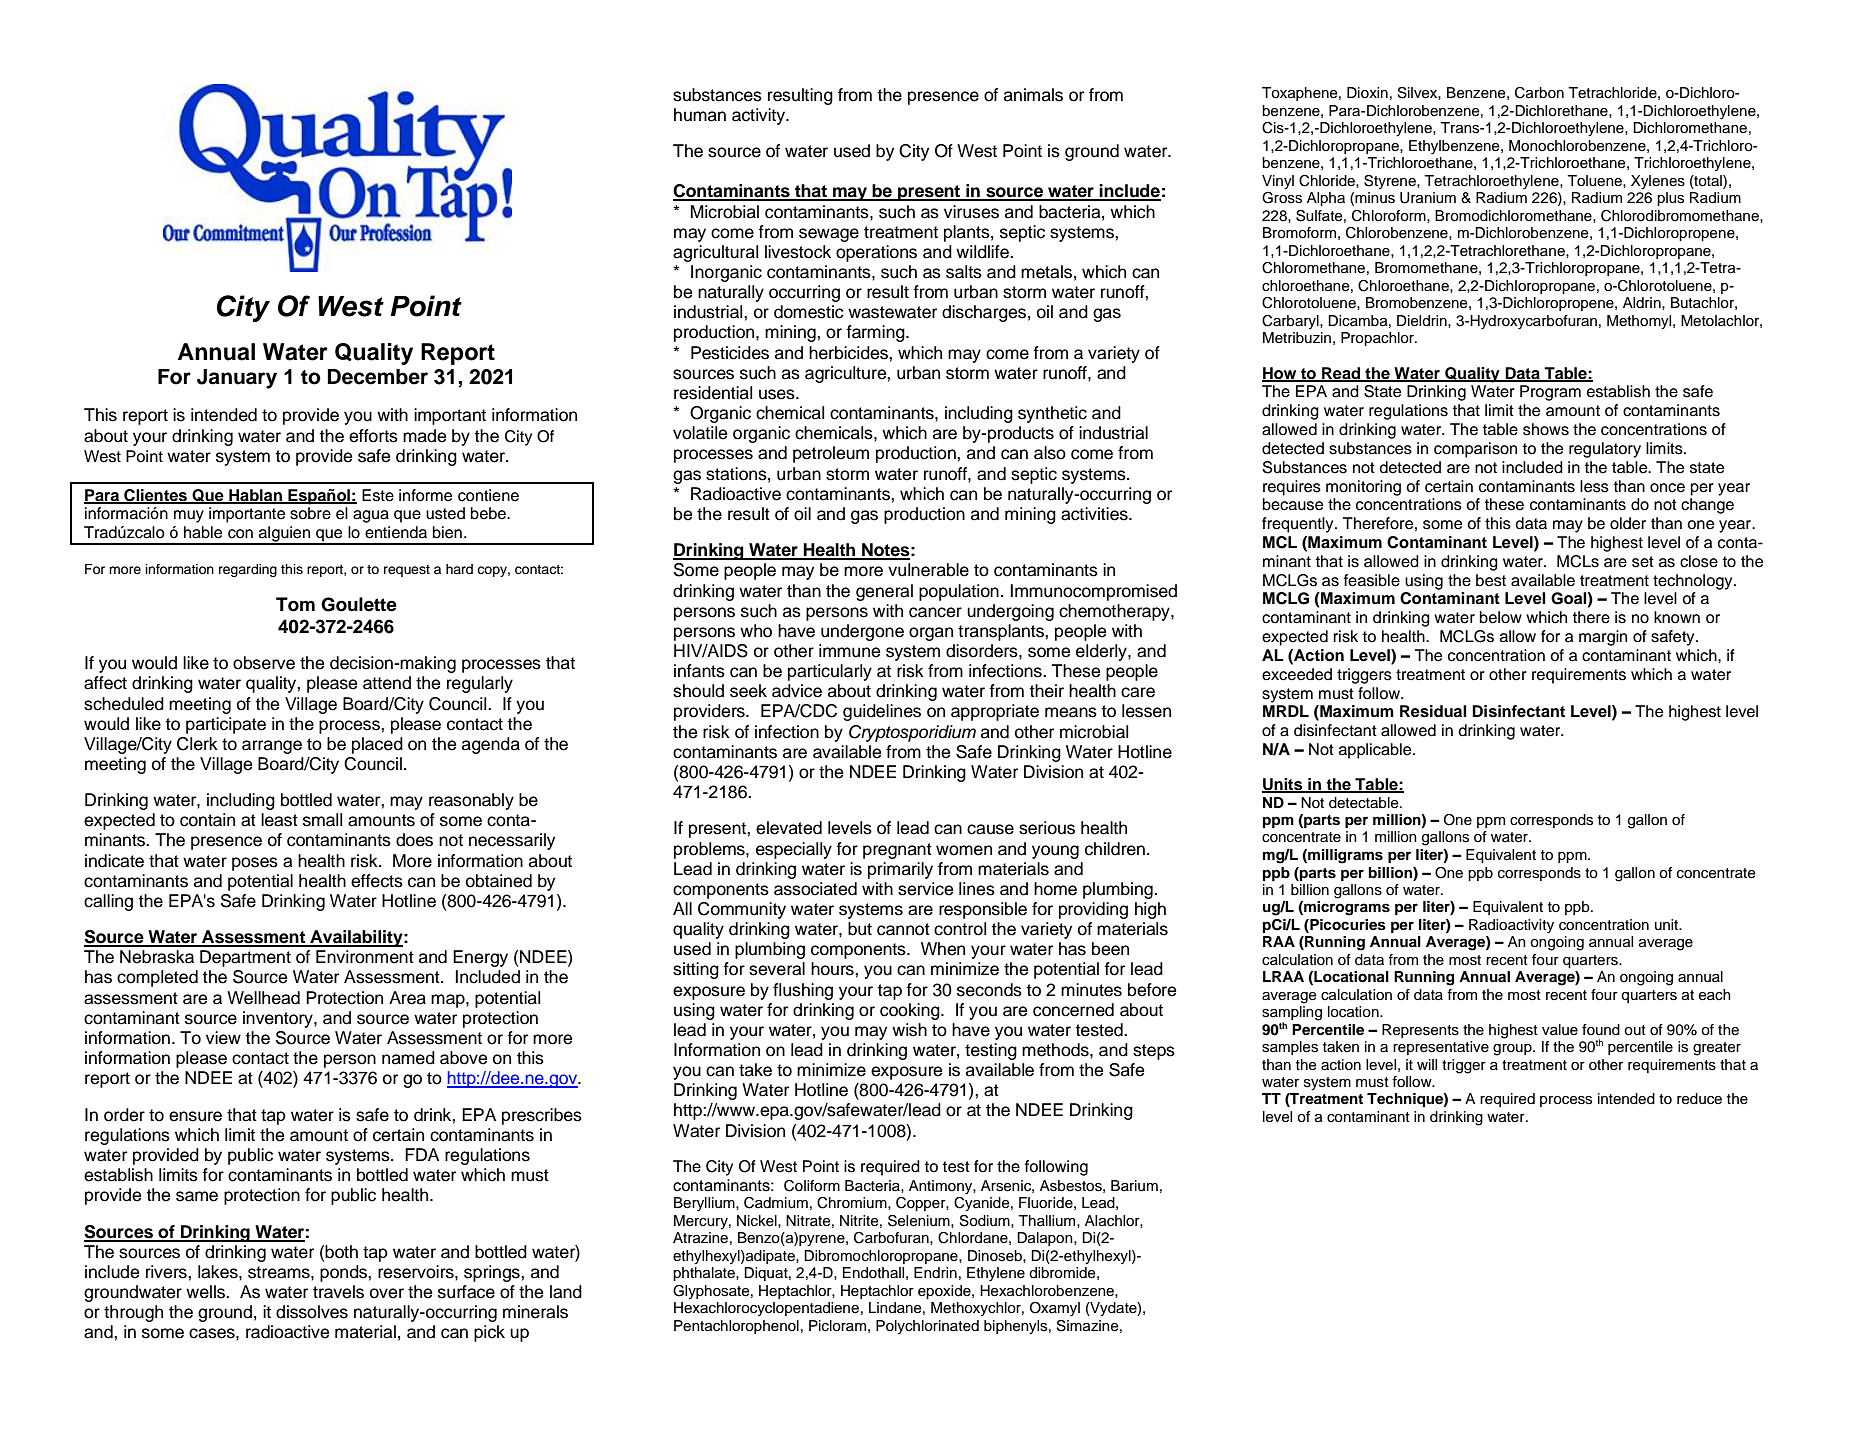  Describe the element at coordinates (1628, 523) in the screenshot. I see `older` at that location.
